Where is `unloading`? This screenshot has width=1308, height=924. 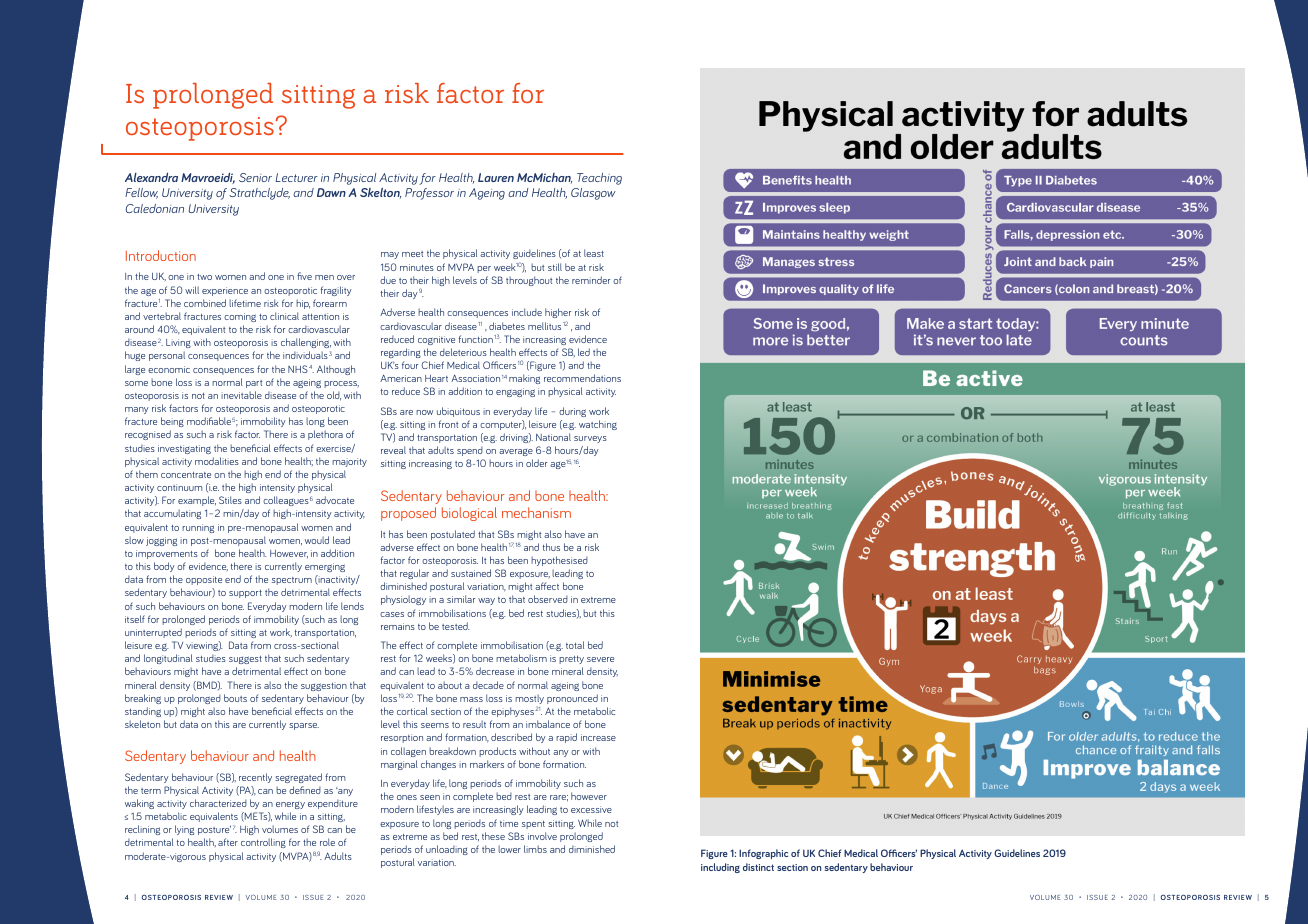 unloading is located at coordinates (447, 850).
